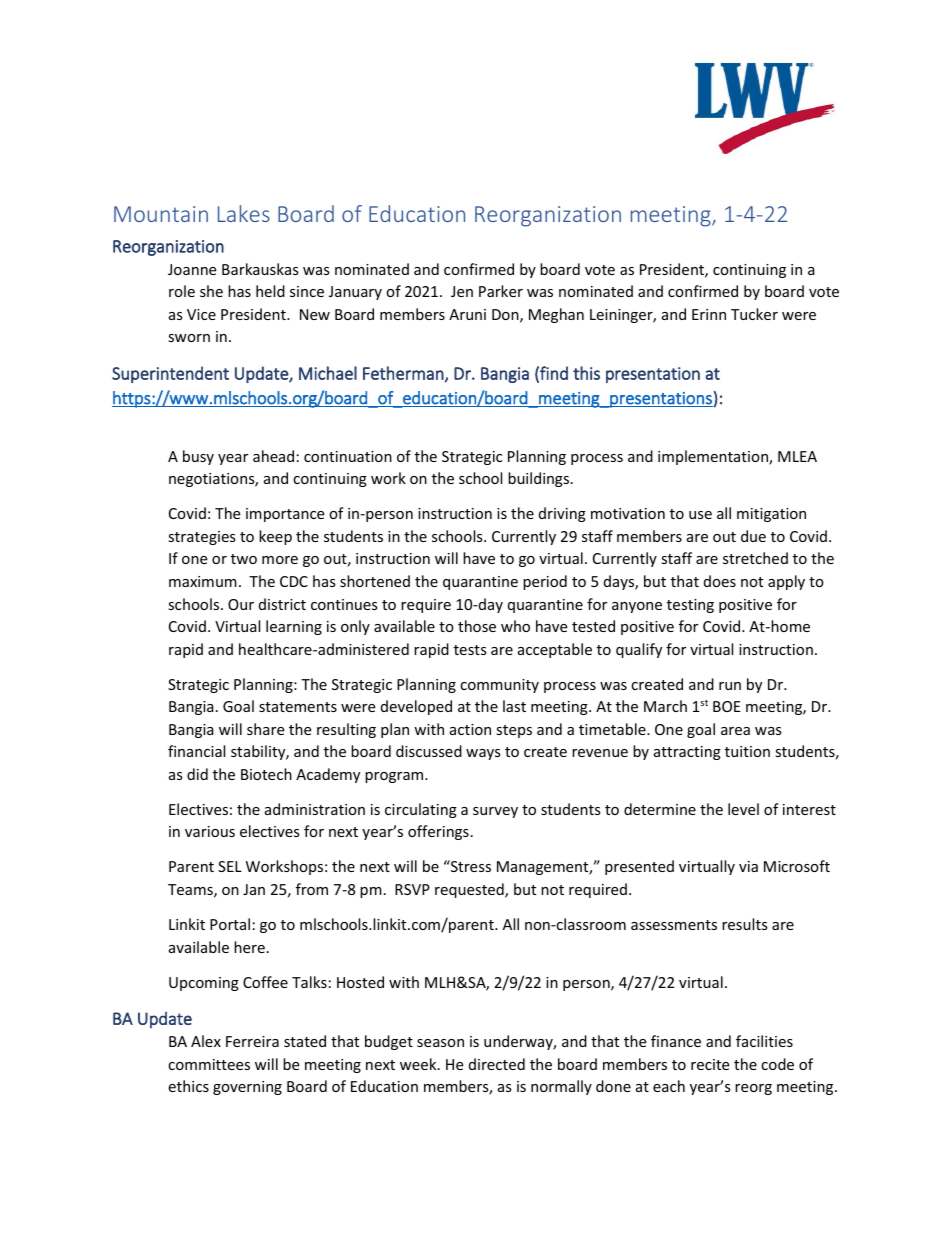 This image has width=952, height=1233. I want to click on Tucker, so click(754, 314).
